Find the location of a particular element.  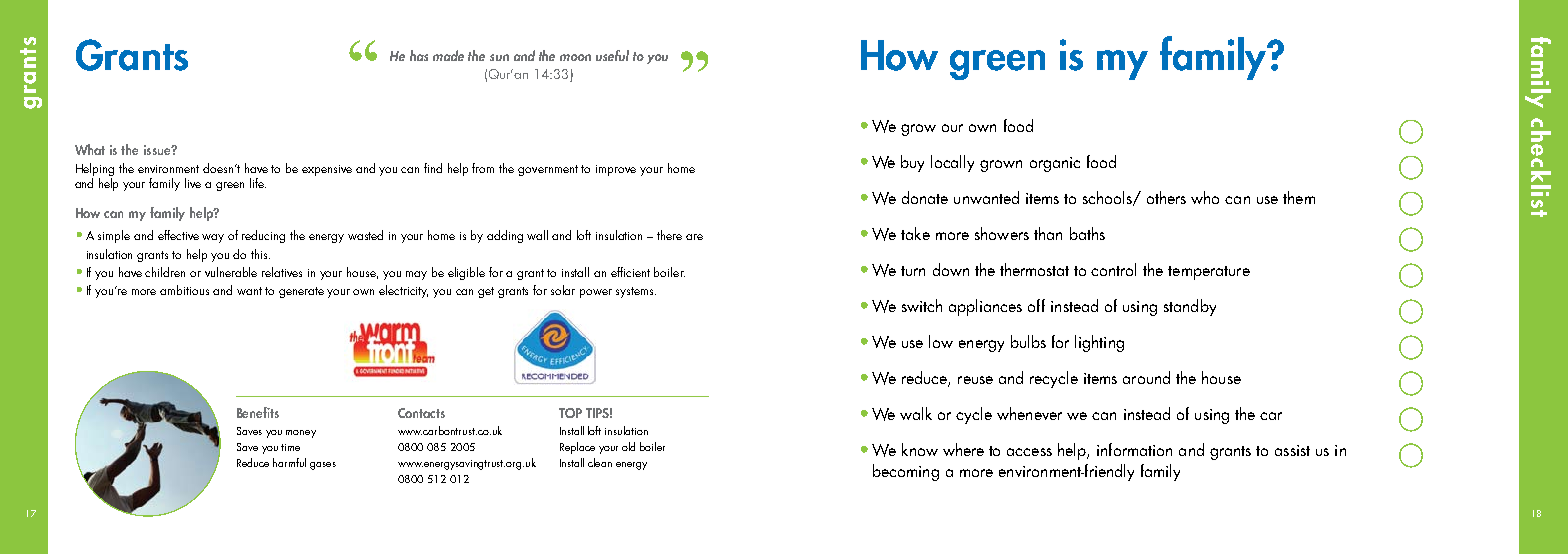

harmful is located at coordinates (289, 462).
